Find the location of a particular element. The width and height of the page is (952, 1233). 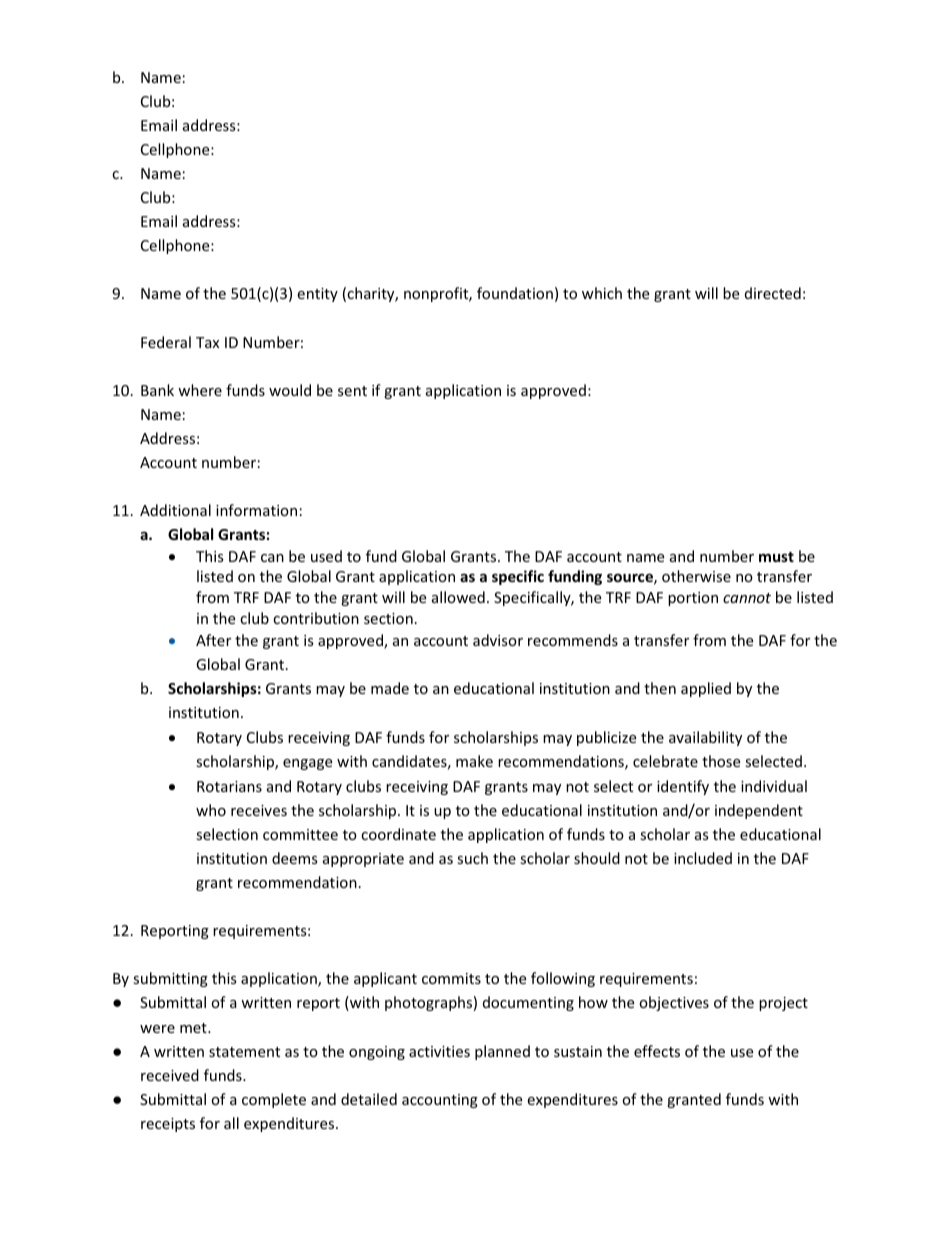

information is located at coordinates (256, 510).
